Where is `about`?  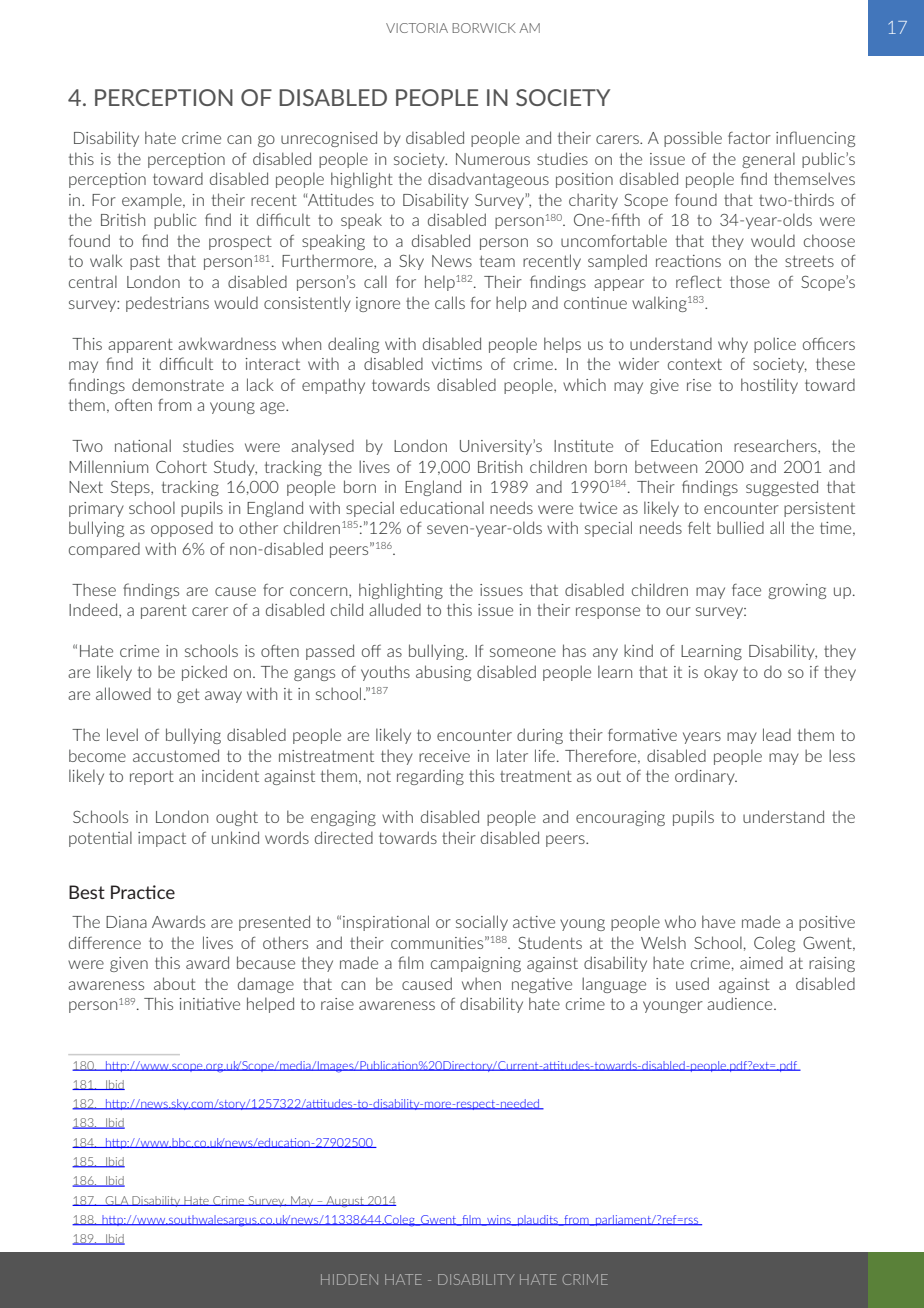 about is located at coordinates (175, 983).
